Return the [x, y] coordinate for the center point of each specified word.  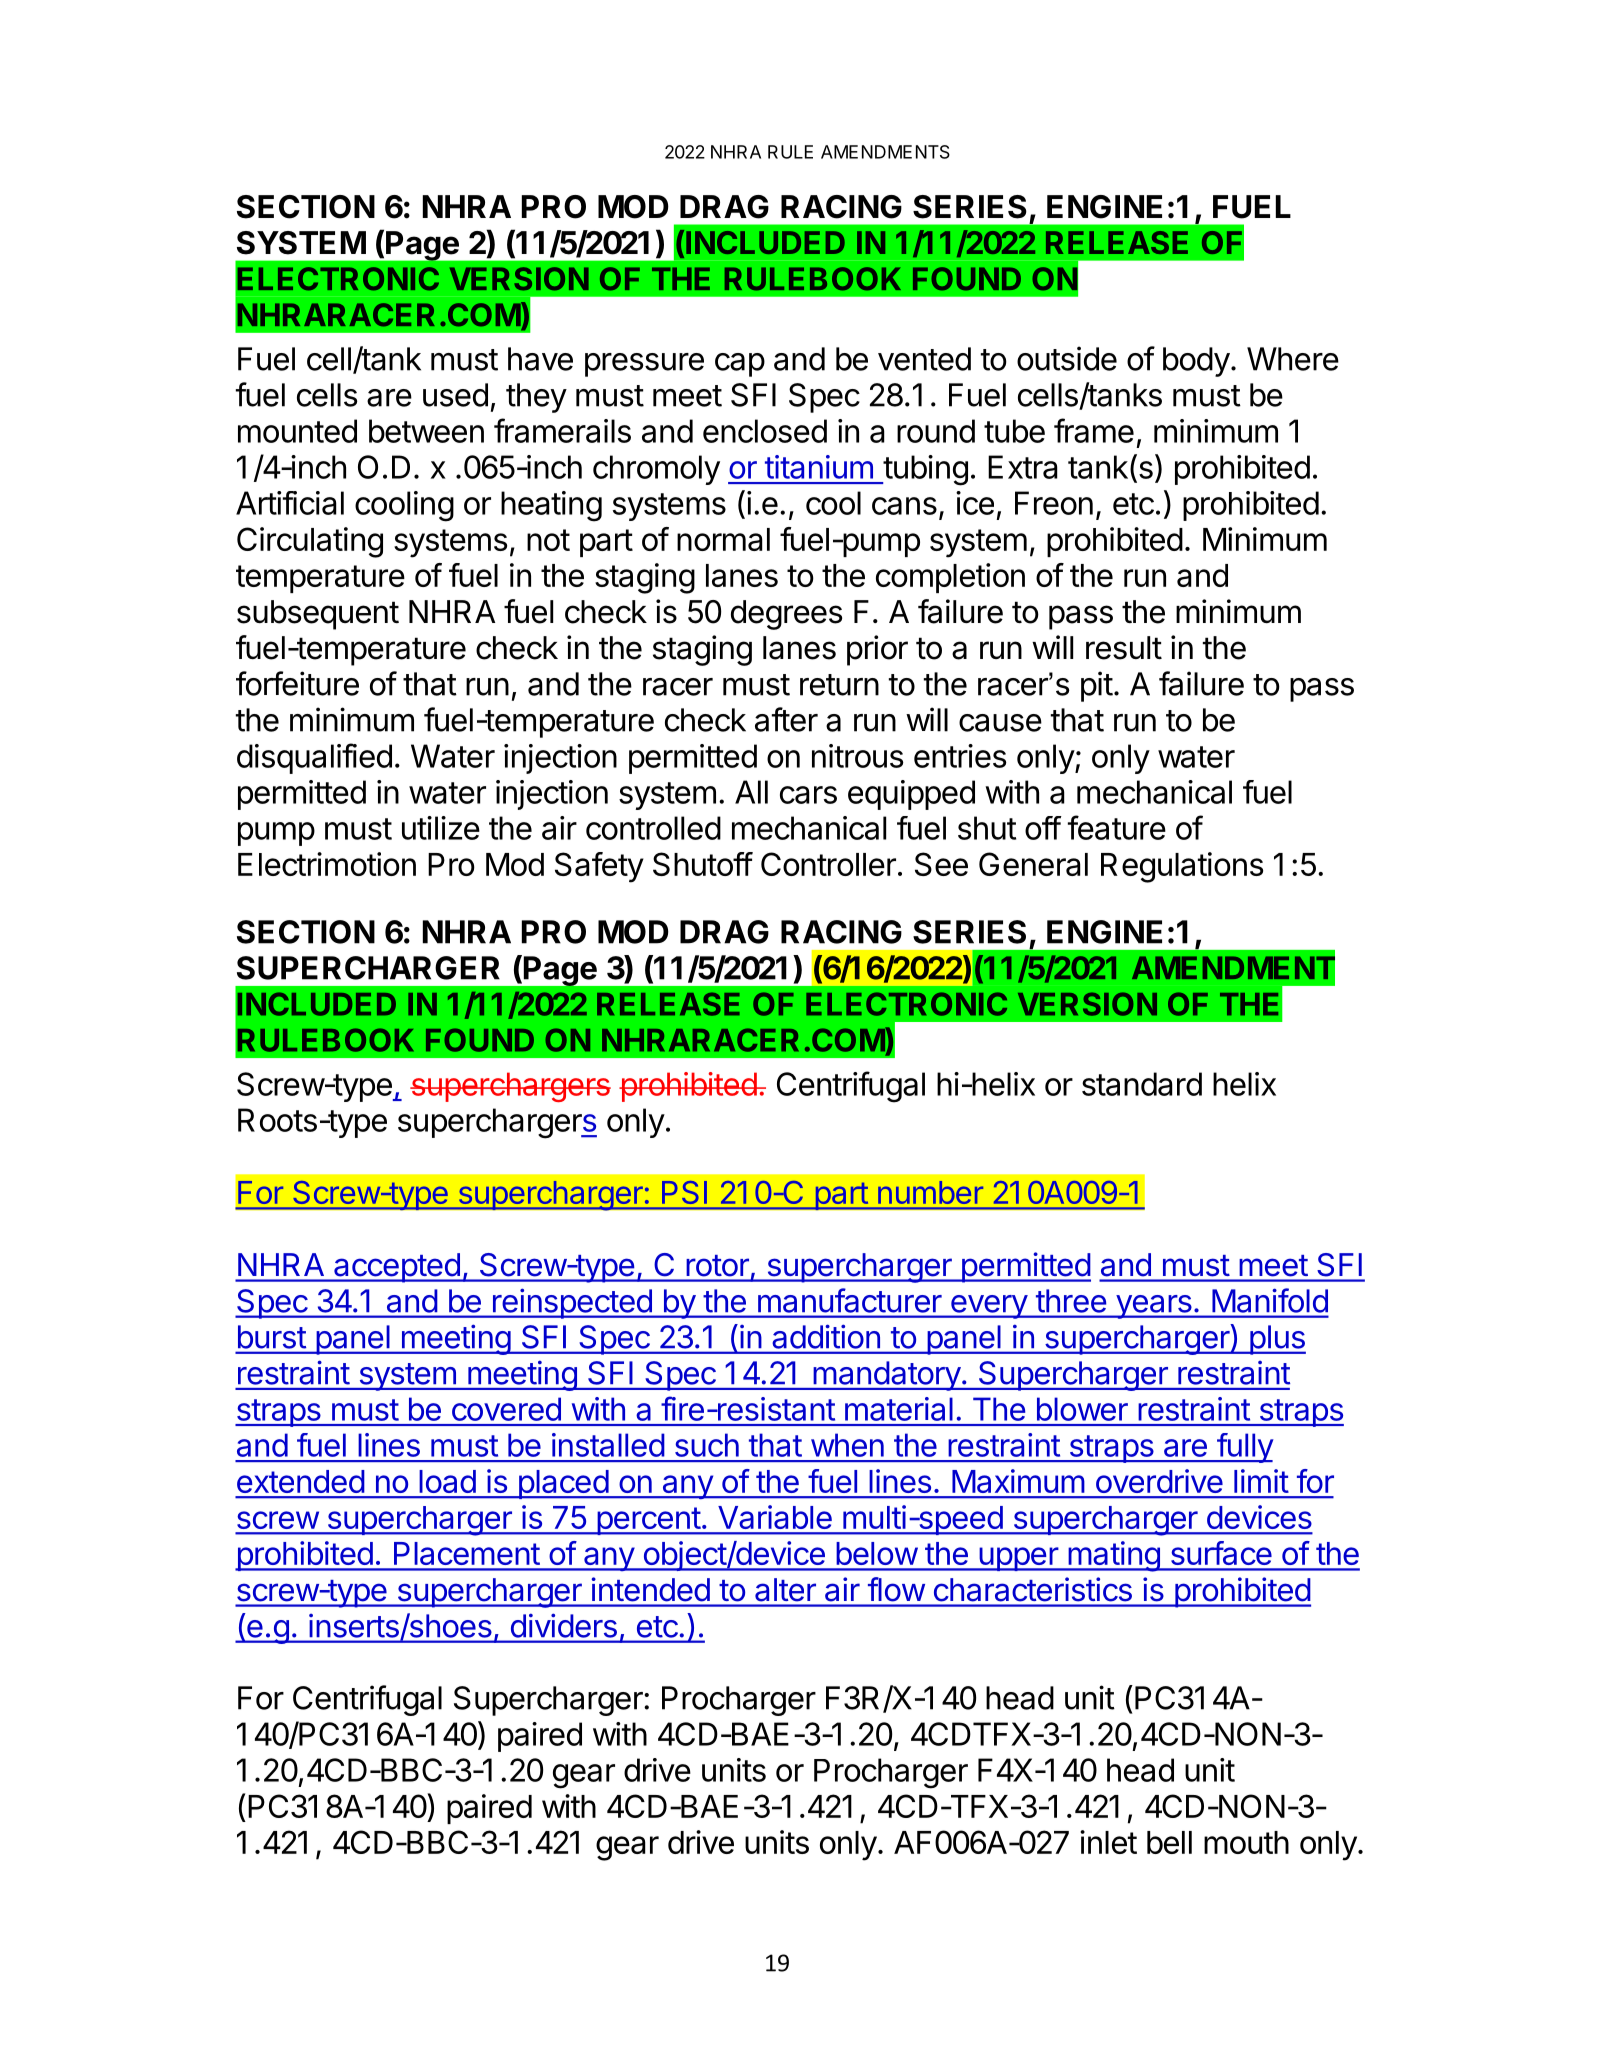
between [426, 431]
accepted [396, 1268]
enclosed [765, 431]
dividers [564, 1626]
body [1196, 362]
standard [1142, 1084]
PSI [684, 1192]
